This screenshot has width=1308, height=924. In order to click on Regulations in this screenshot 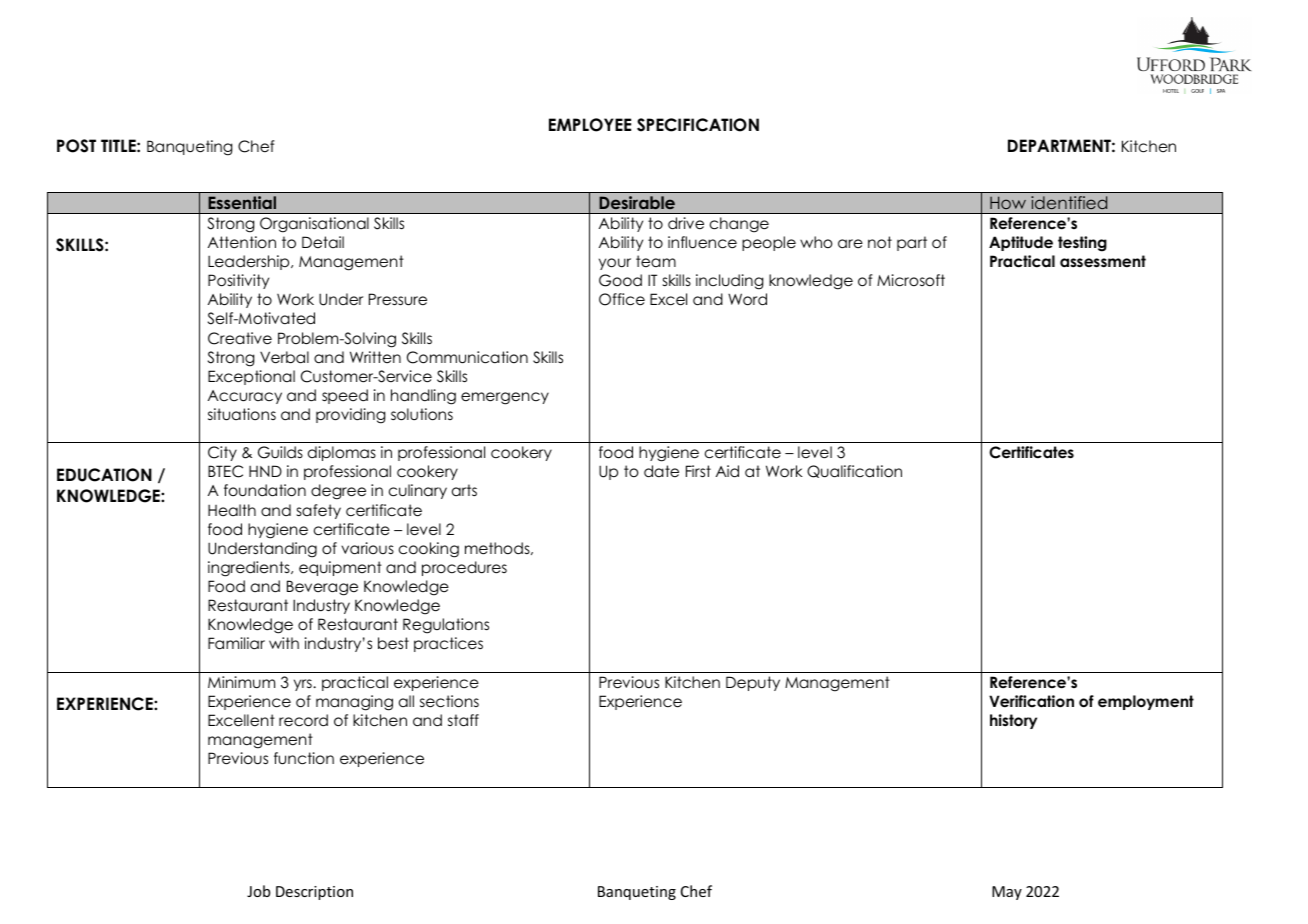, I will do `click(446, 626)`.
